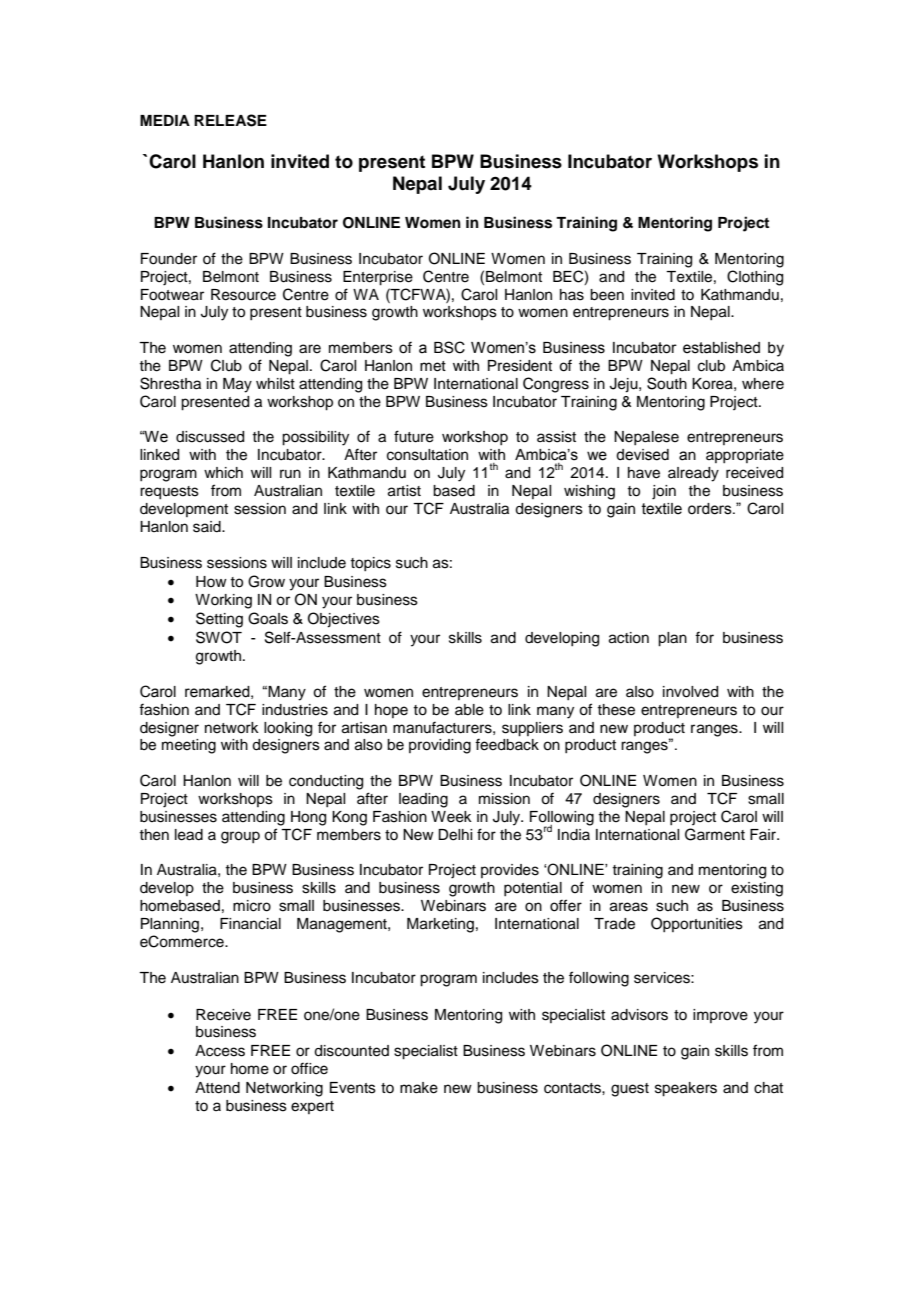 The image size is (924, 1308). Describe the element at coordinates (693, 474) in the screenshot. I see `already` at that location.
